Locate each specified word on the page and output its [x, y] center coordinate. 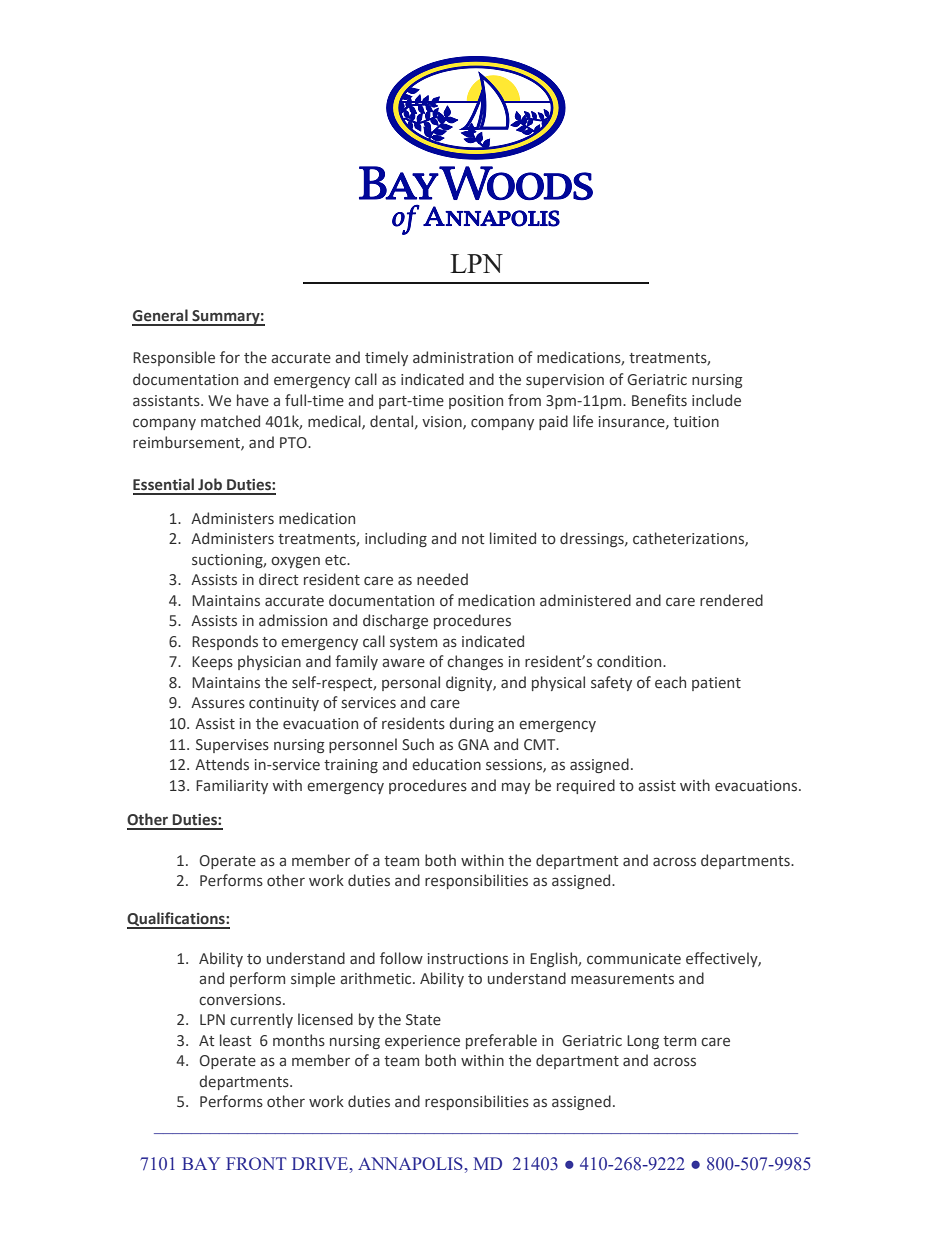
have [253, 400]
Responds [225, 642]
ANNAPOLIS [410, 1163]
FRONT [256, 1163]
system [413, 643]
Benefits [659, 400]
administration [463, 357]
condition [630, 661]
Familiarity [232, 786]
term [679, 1041]
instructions [468, 959]
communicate [634, 959]
